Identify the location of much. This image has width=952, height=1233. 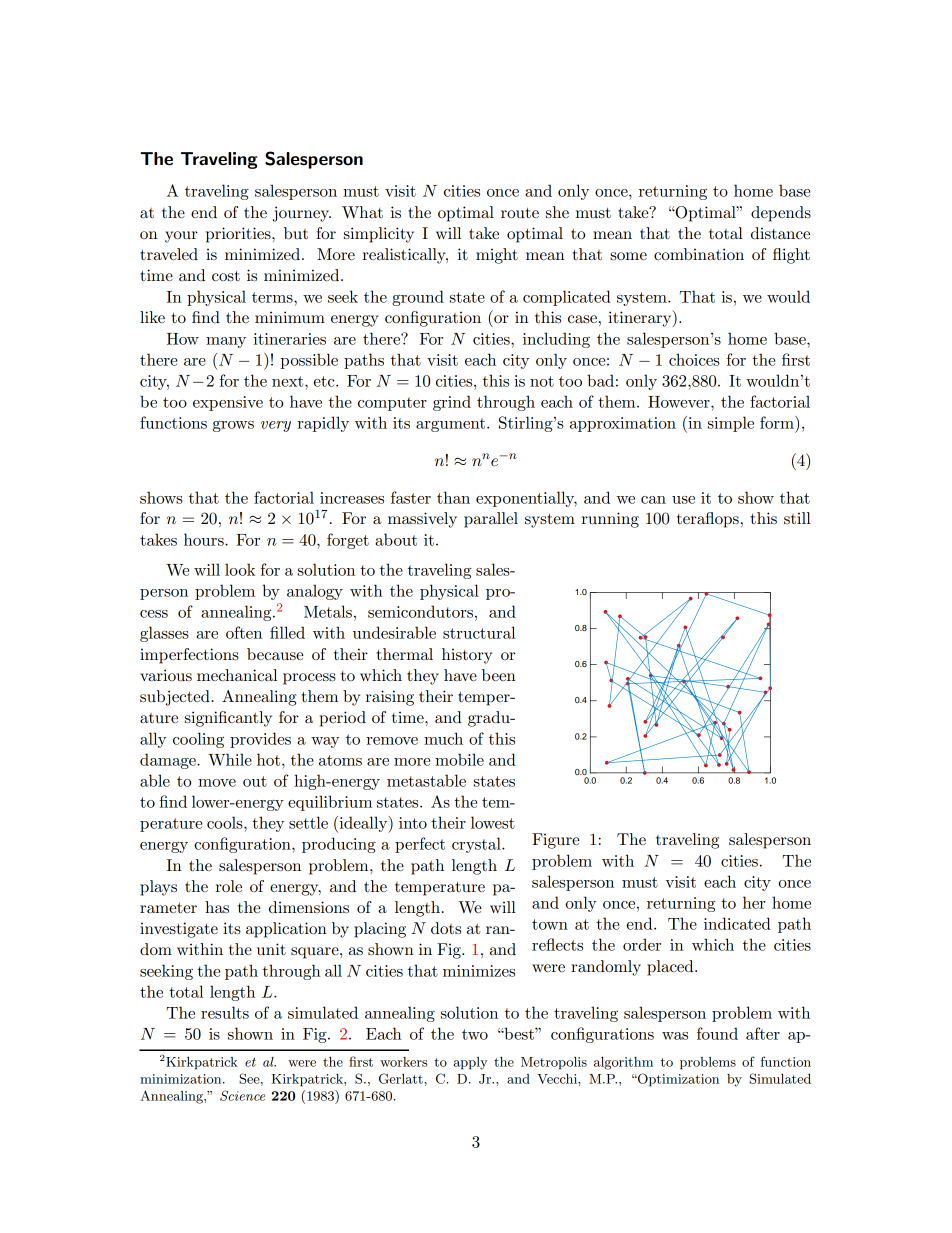
(443, 738).
